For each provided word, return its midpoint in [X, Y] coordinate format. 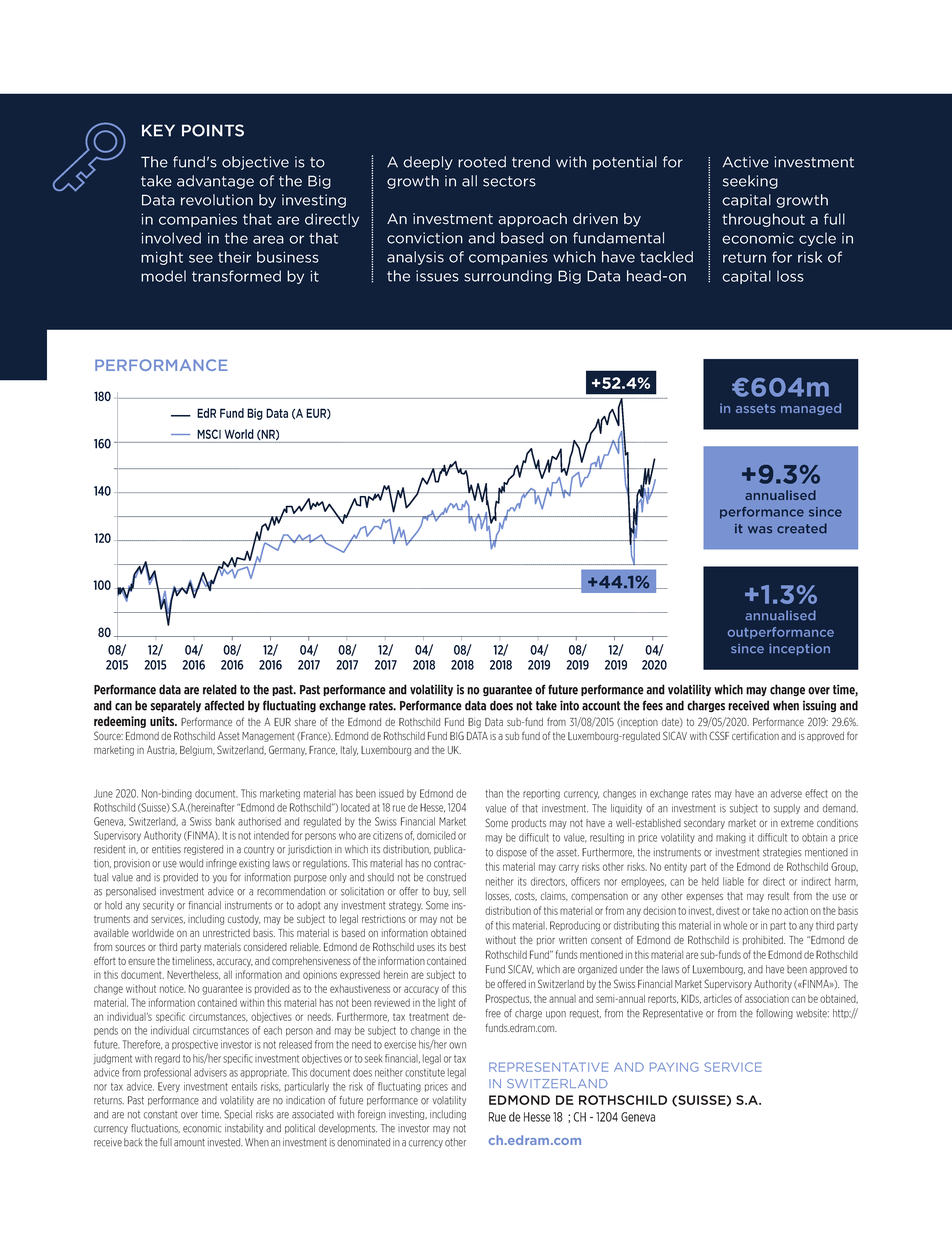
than [494, 793]
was [760, 530]
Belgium [197, 751]
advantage [215, 182]
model [163, 276]
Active [746, 162]
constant [161, 1115]
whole [735, 925]
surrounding [508, 277]
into [569, 705]
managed [811, 409]
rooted [482, 162]
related [220, 689]
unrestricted [226, 933]
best [458, 947]
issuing [819, 706]
